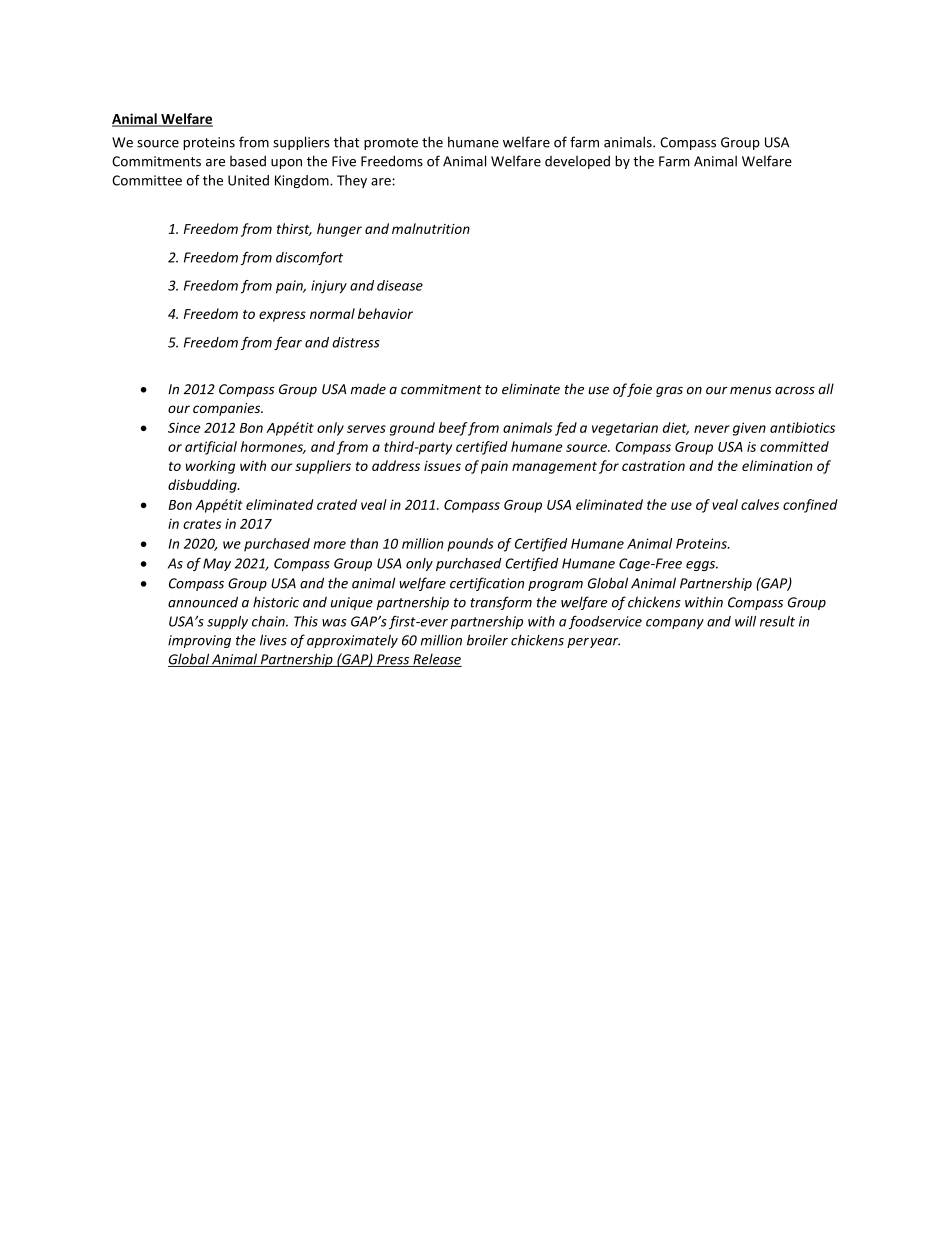  Describe the element at coordinates (385, 313) in the screenshot. I see `behavior` at that location.
